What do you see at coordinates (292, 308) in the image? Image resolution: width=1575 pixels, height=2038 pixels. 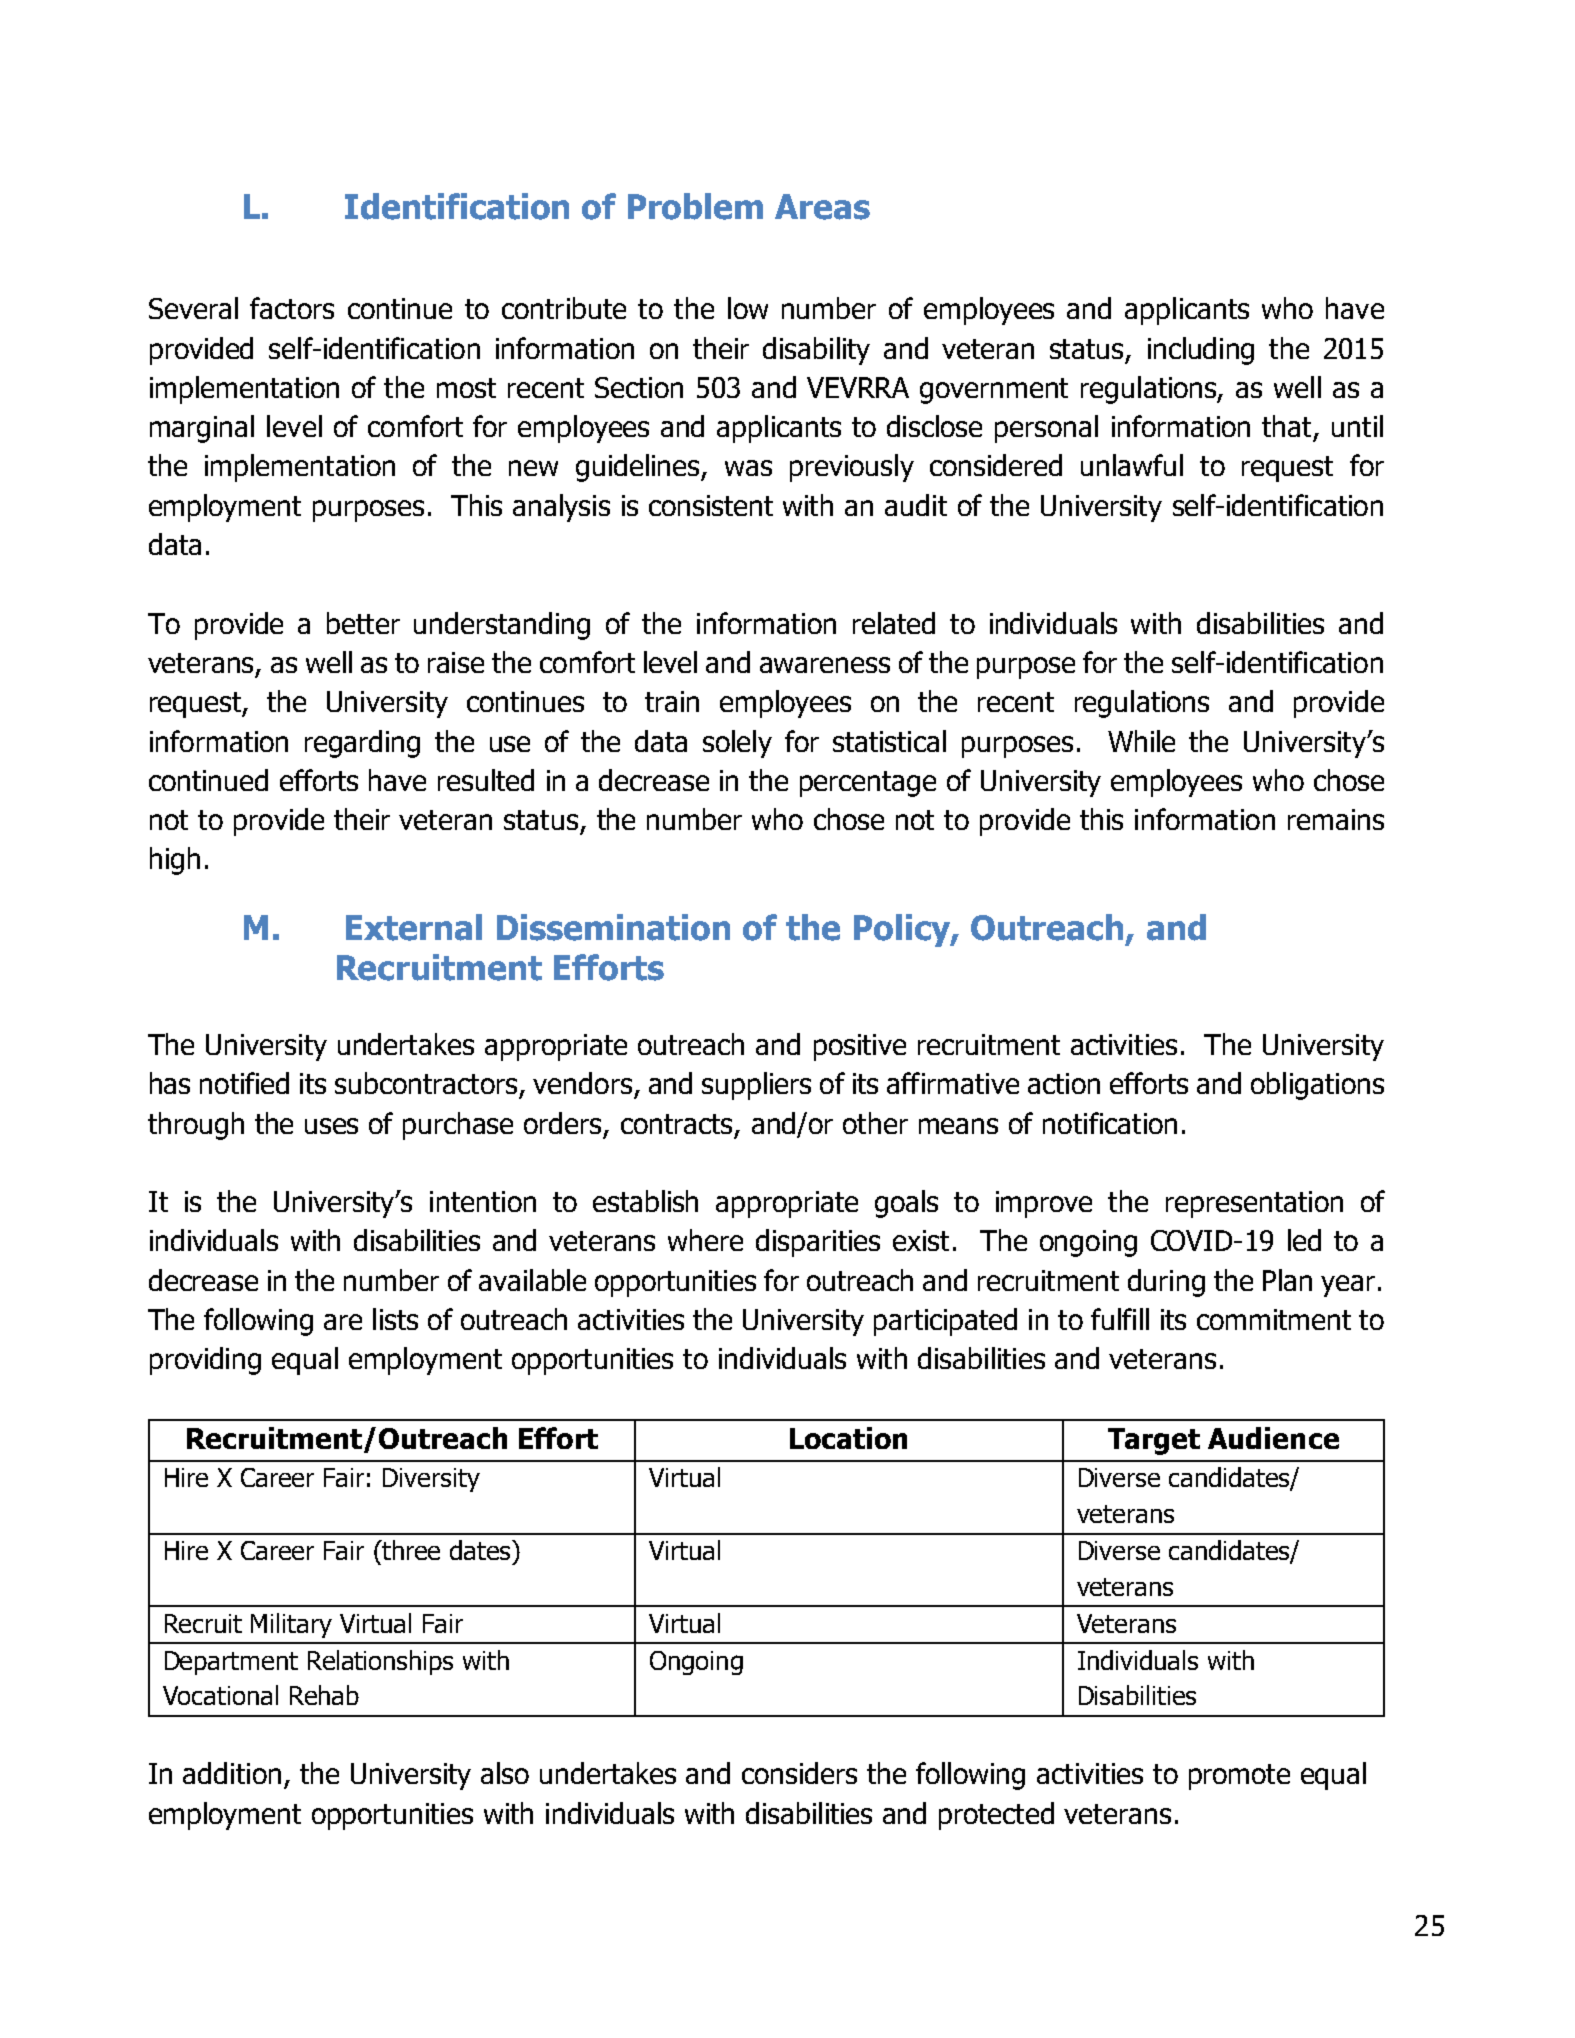 I see `factors` at bounding box center [292, 308].
